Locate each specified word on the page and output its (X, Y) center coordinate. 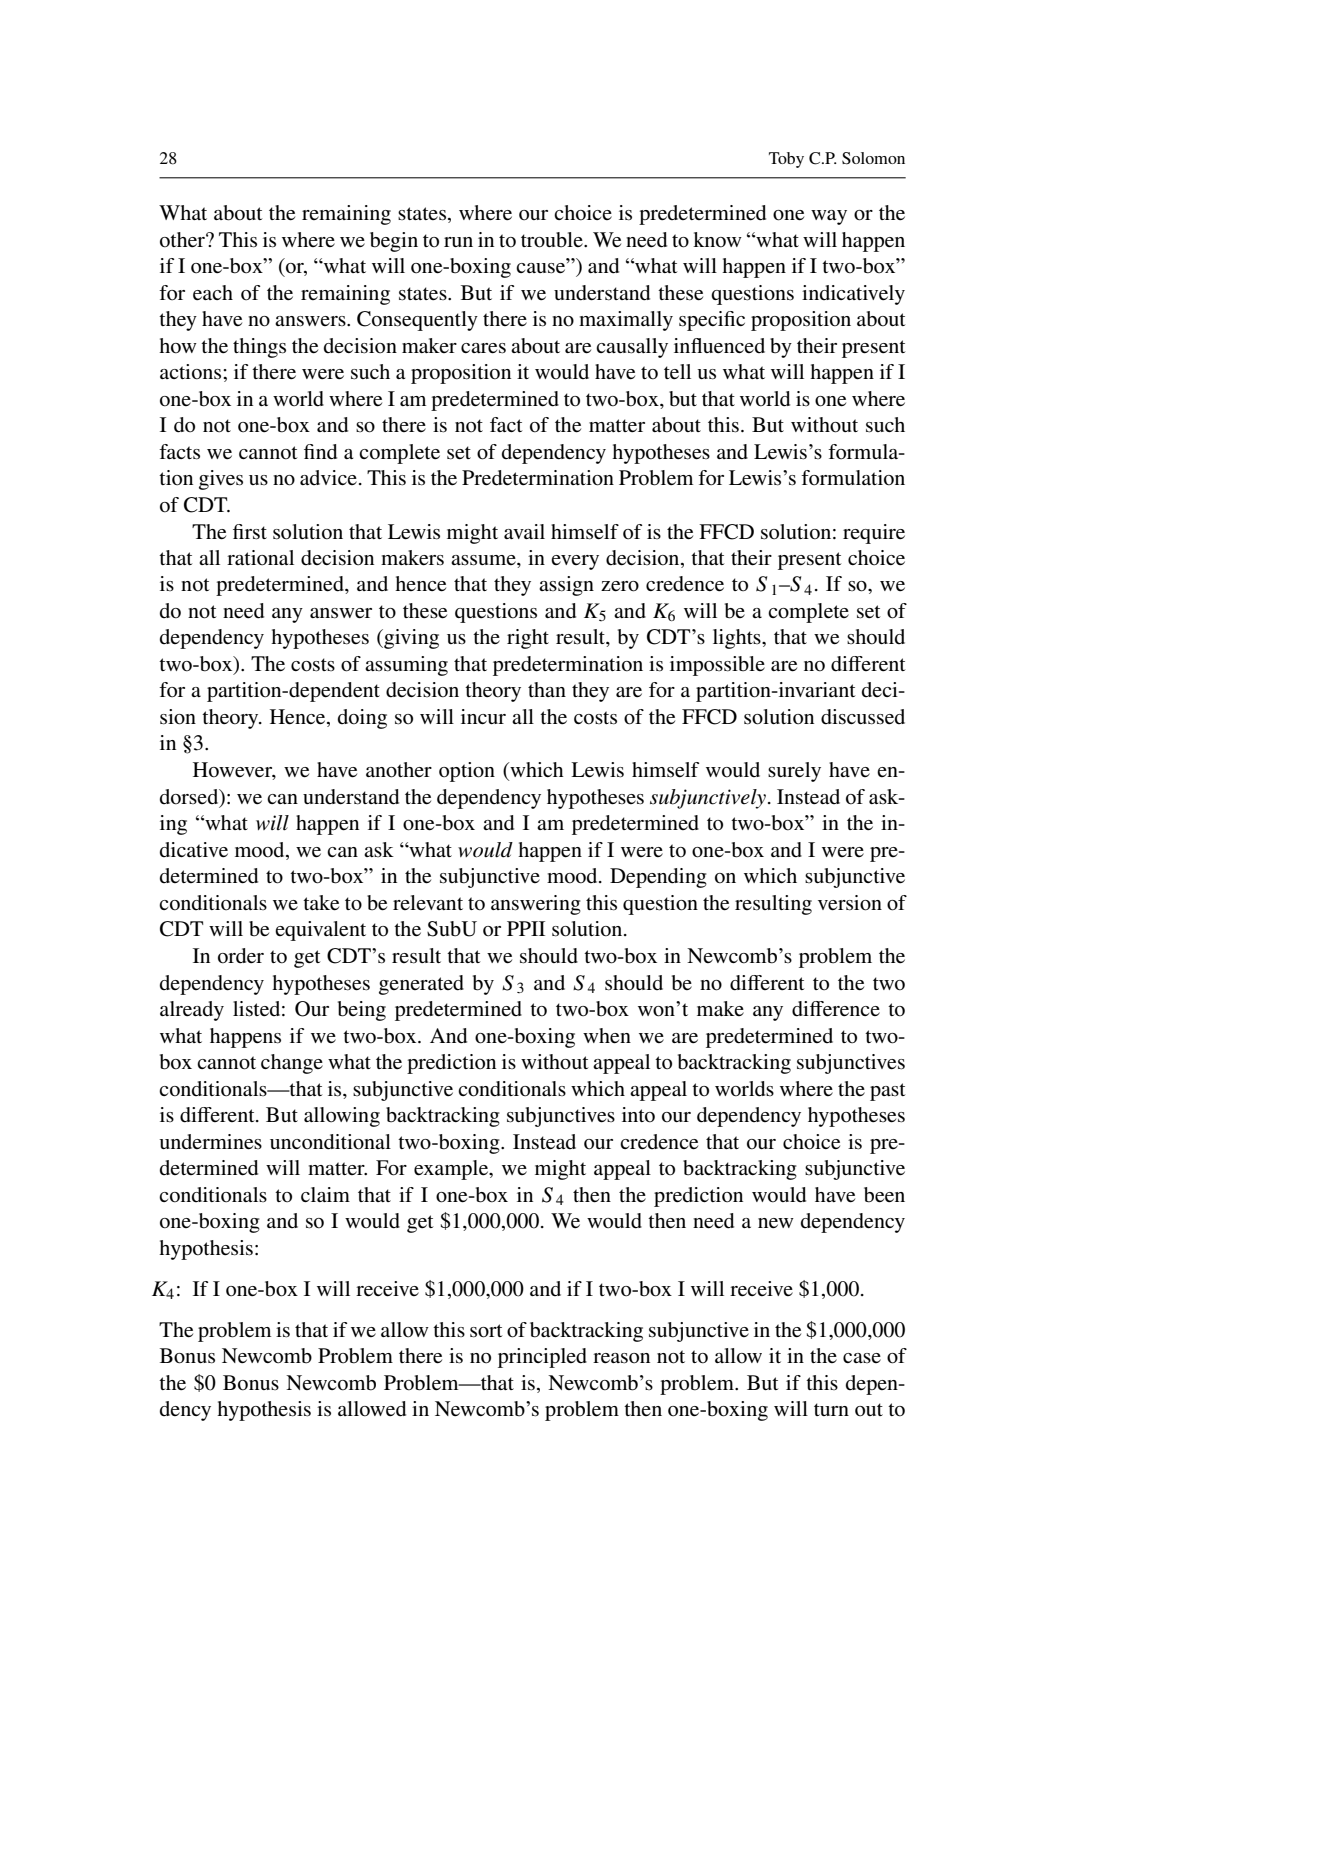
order (241, 956)
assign (566, 586)
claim (325, 1194)
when (607, 1036)
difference (836, 1009)
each (213, 292)
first (250, 532)
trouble (553, 240)
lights (738, 639)
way (829, 217)
